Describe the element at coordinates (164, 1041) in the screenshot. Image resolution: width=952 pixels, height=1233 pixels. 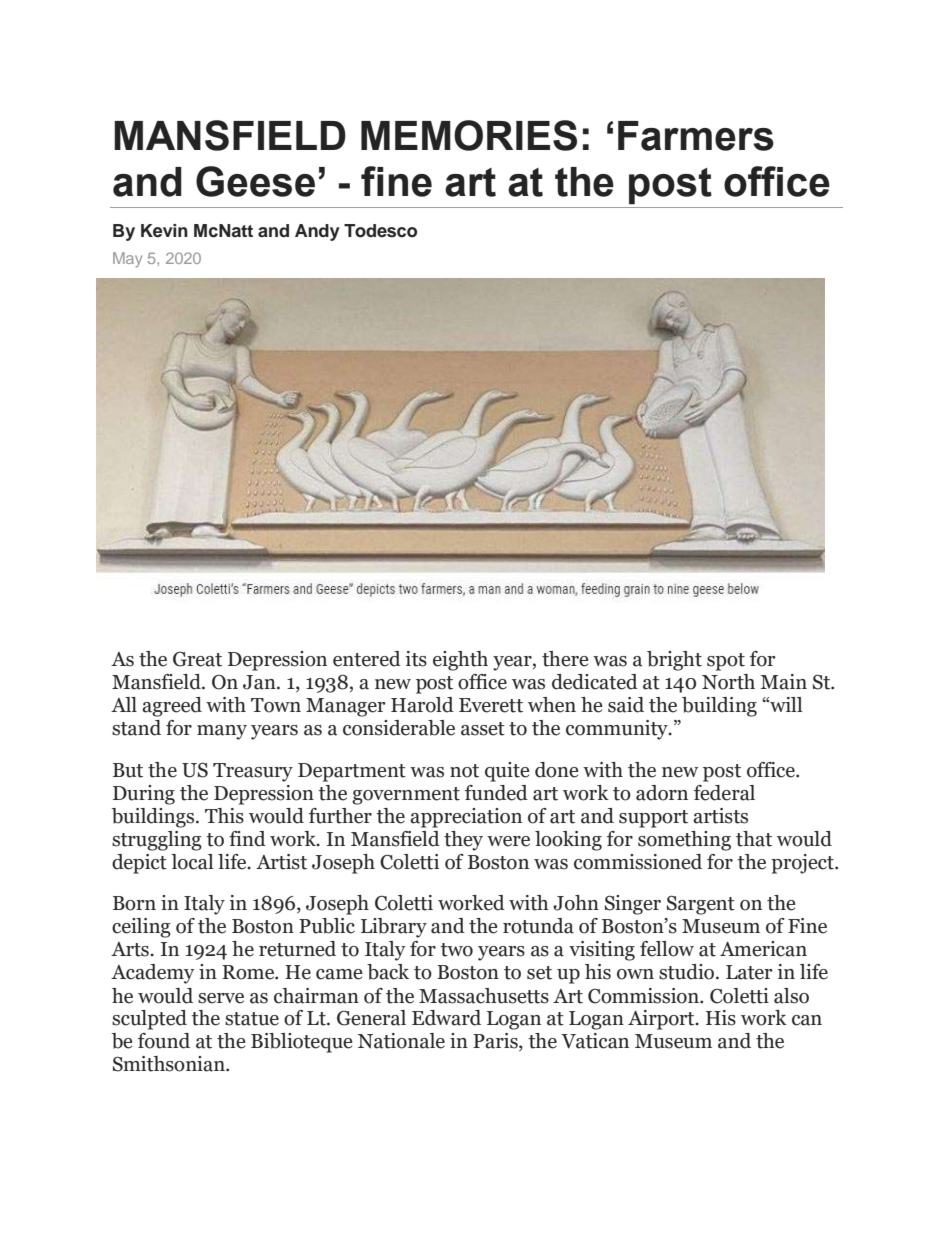
I see `found` at that location.
